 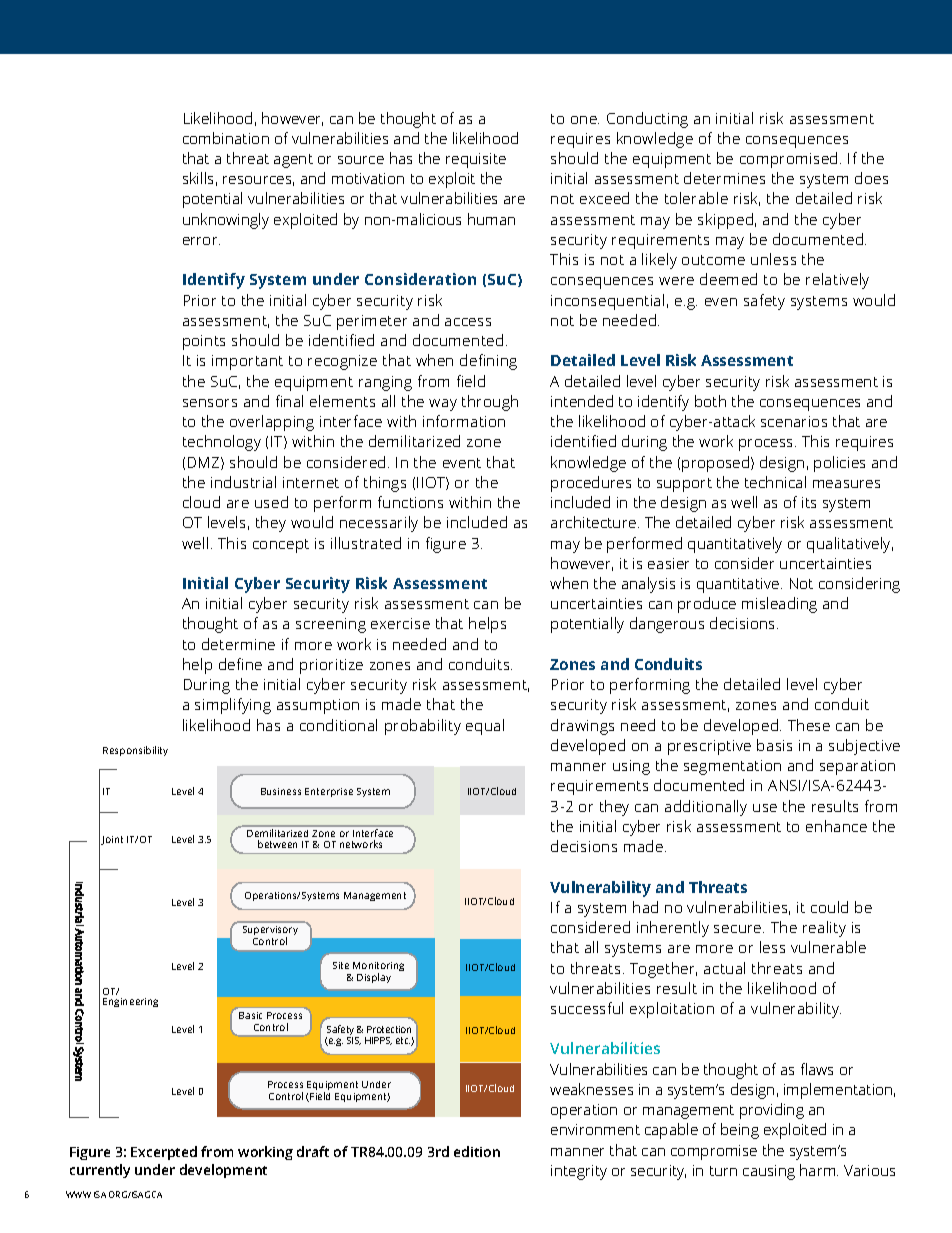 What do you see at coordinates (400, 623) in the screenshot?
I see `exercise` at bounding box center [400, 623].
